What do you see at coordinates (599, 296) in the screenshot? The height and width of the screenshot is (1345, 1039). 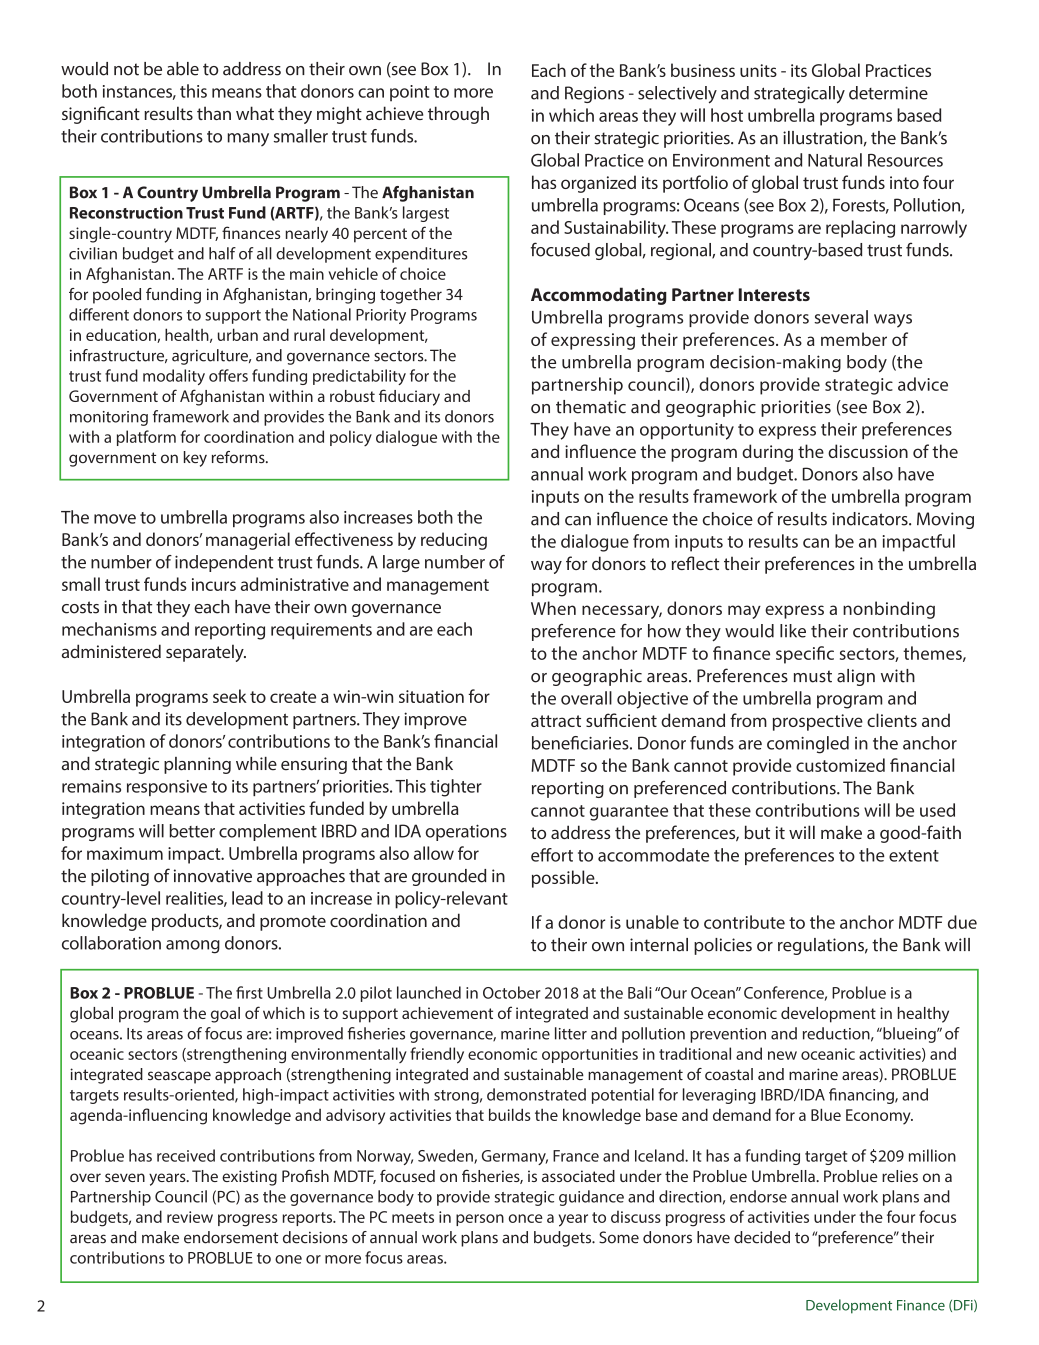 I see `Accommodating` at bounding box center [599, 296].
